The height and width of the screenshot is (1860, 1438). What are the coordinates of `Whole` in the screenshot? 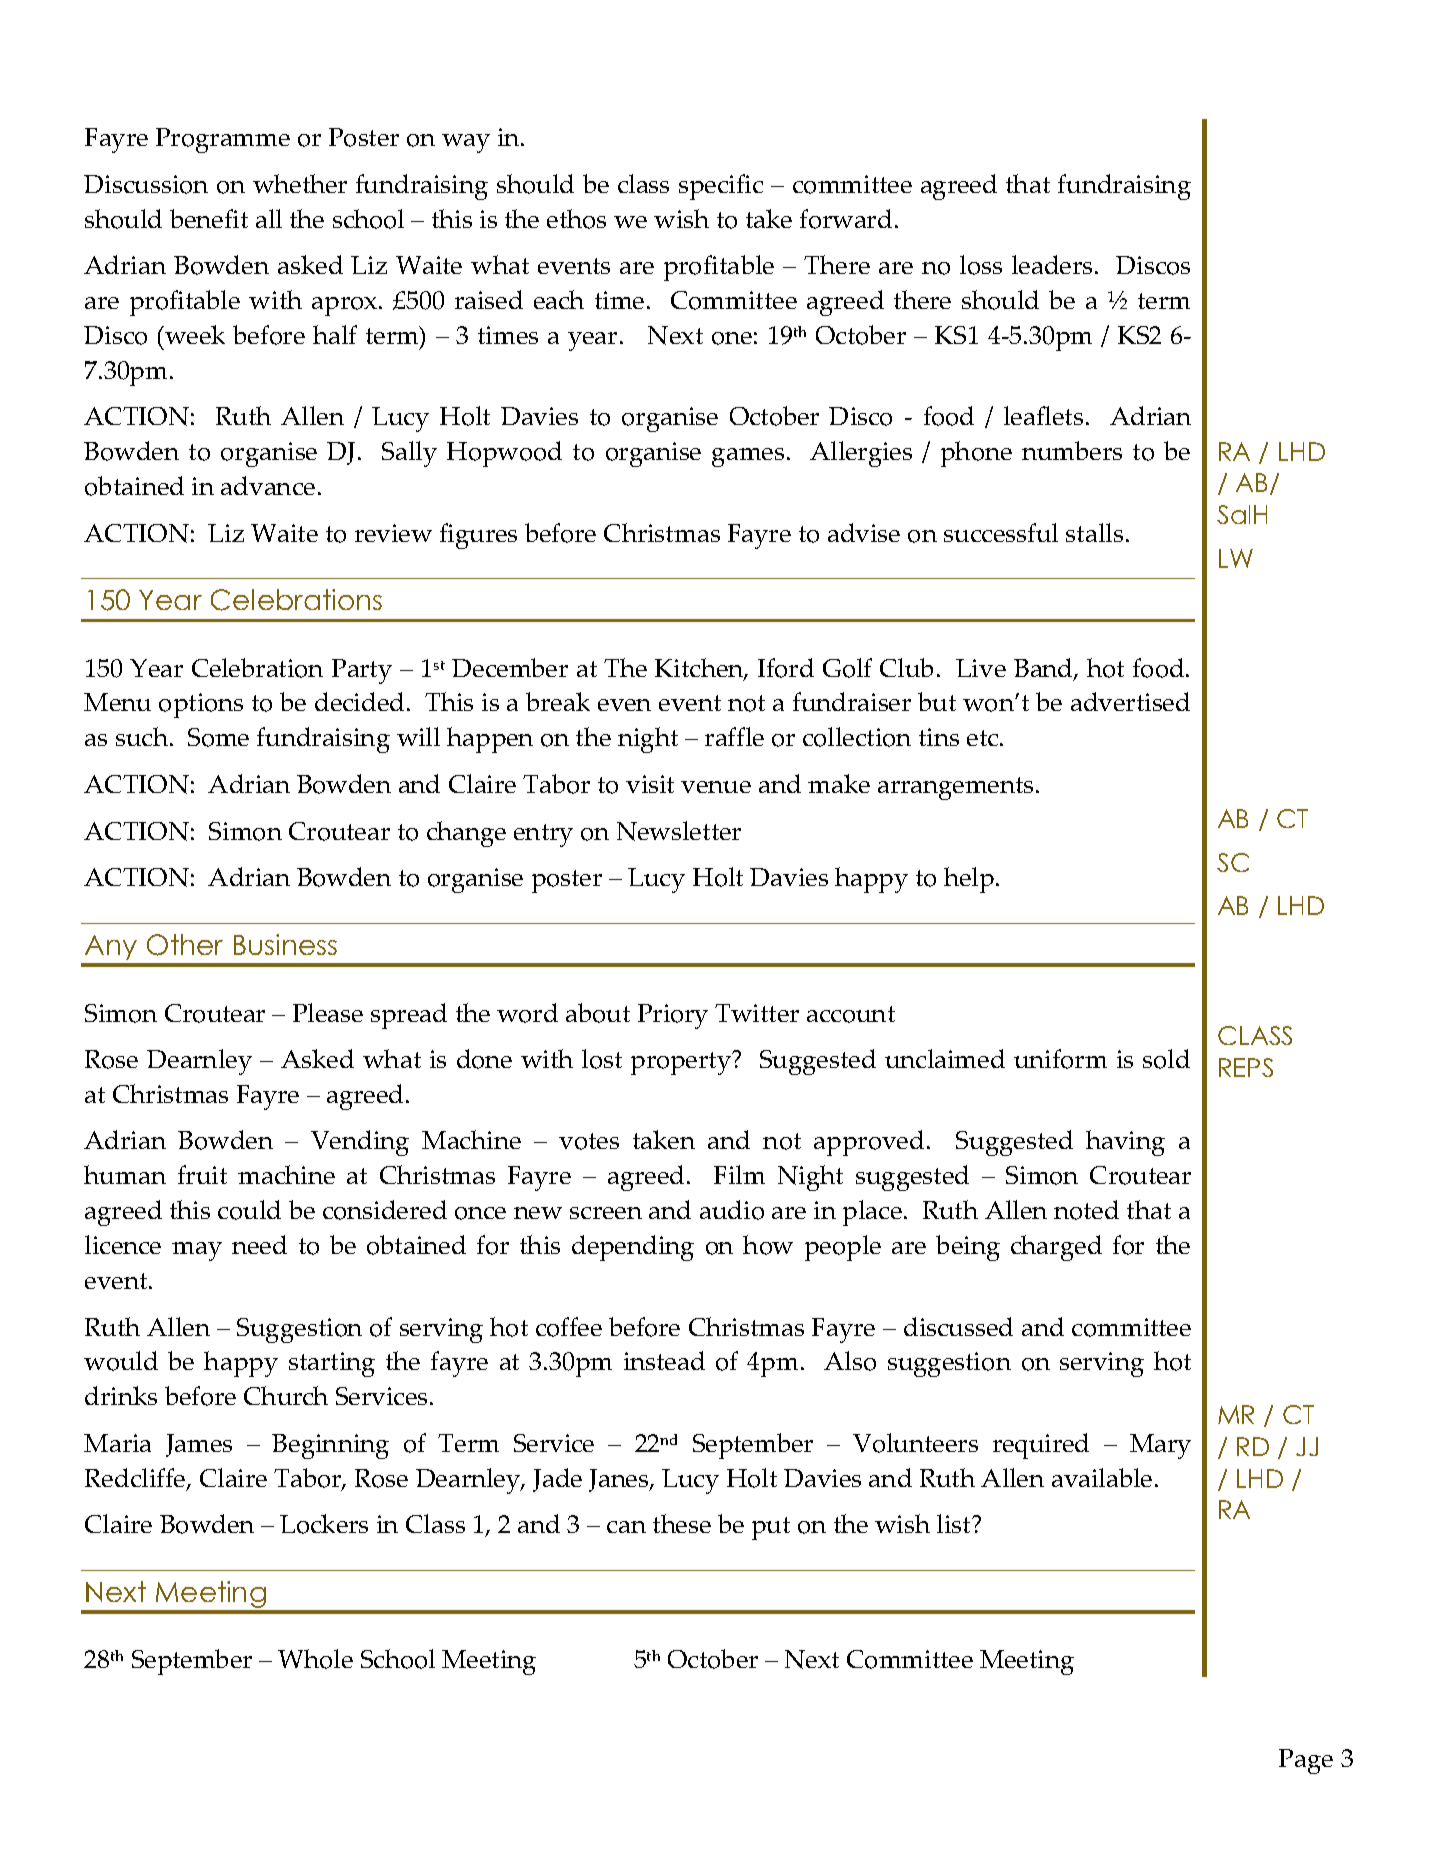 It's located at (315, 1659).
